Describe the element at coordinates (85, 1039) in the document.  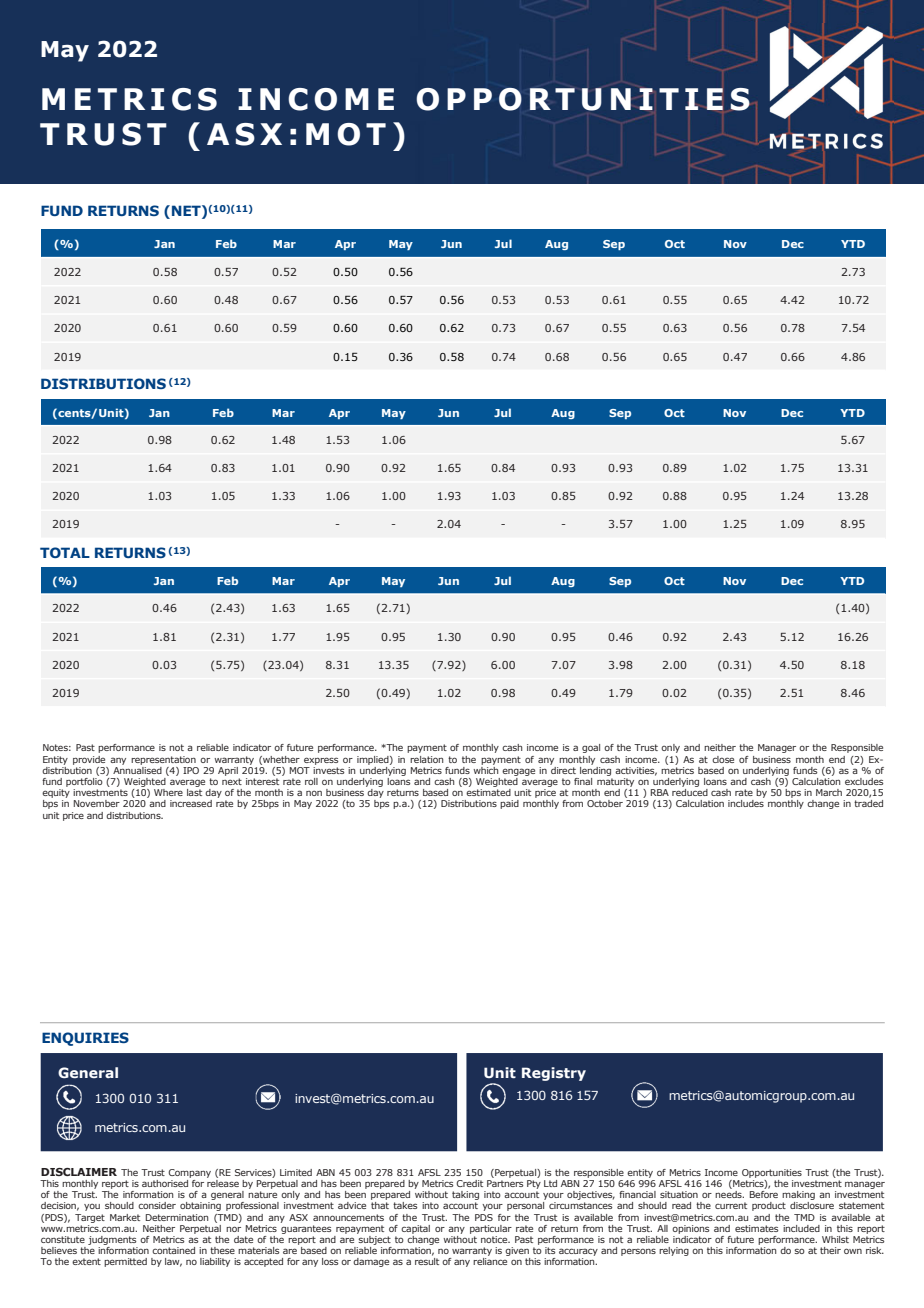
I see `ENQUIRIES` at that location.
